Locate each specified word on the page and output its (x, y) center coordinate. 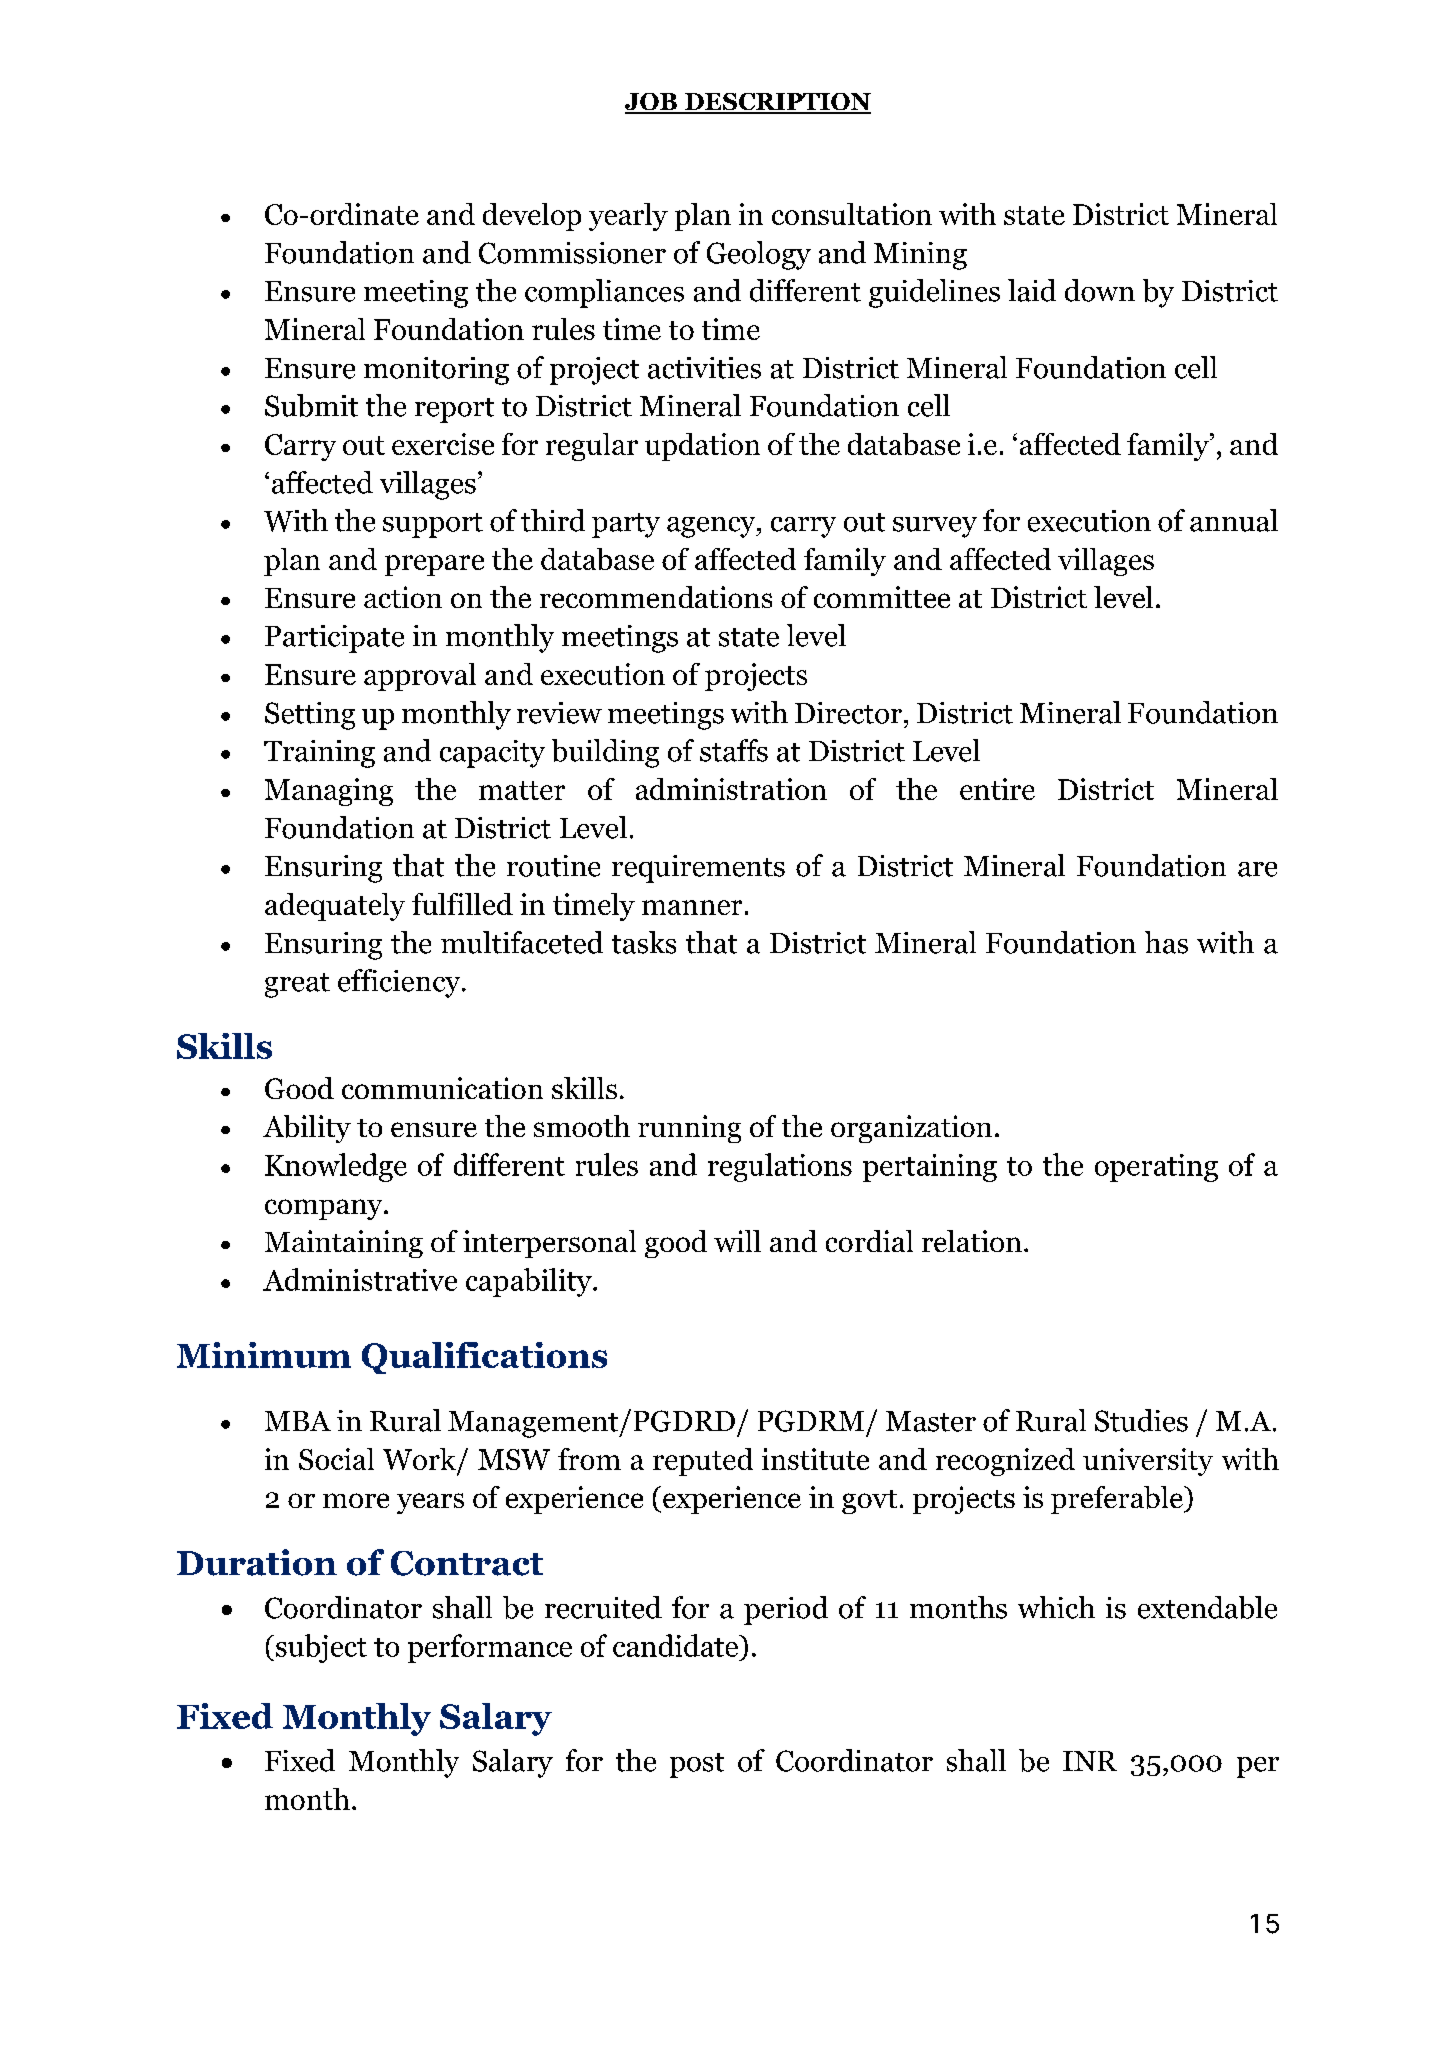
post (697, 1765)
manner (692, 907)
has (1166, 942)
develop (532, 217)
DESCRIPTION (777, 103)
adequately (335, 907)
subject (321, 1648)
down (1100, 290)
